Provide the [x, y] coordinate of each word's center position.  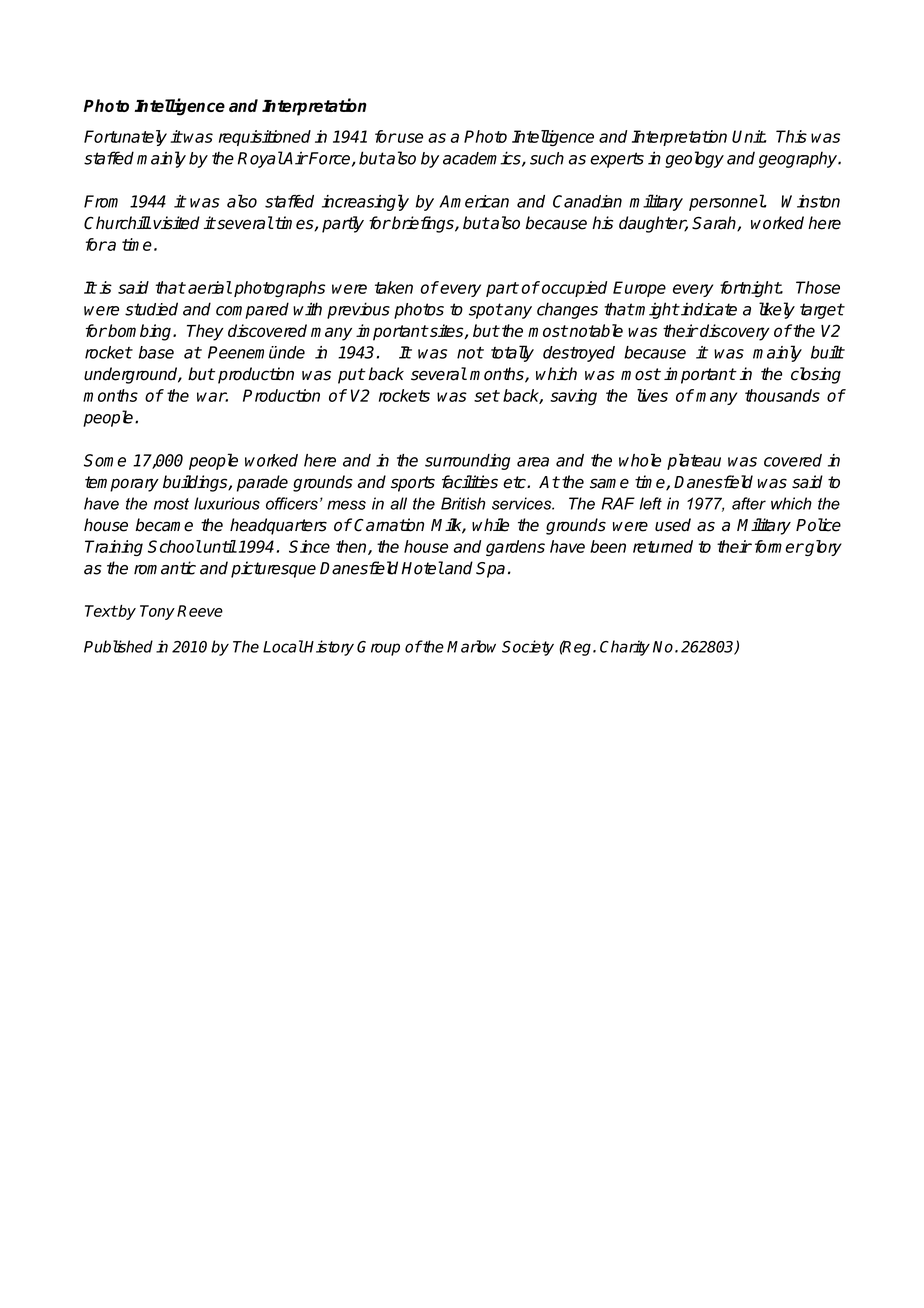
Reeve [200, 611]
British [463, 503]
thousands [782, 395]
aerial [210, 287]
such [547, 158]
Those [818, 287]
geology [694, 159]
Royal [260, 159]
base [156, 352]
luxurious [227, 503]
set [486, 396]
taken [394, 287]
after [749, 503]
